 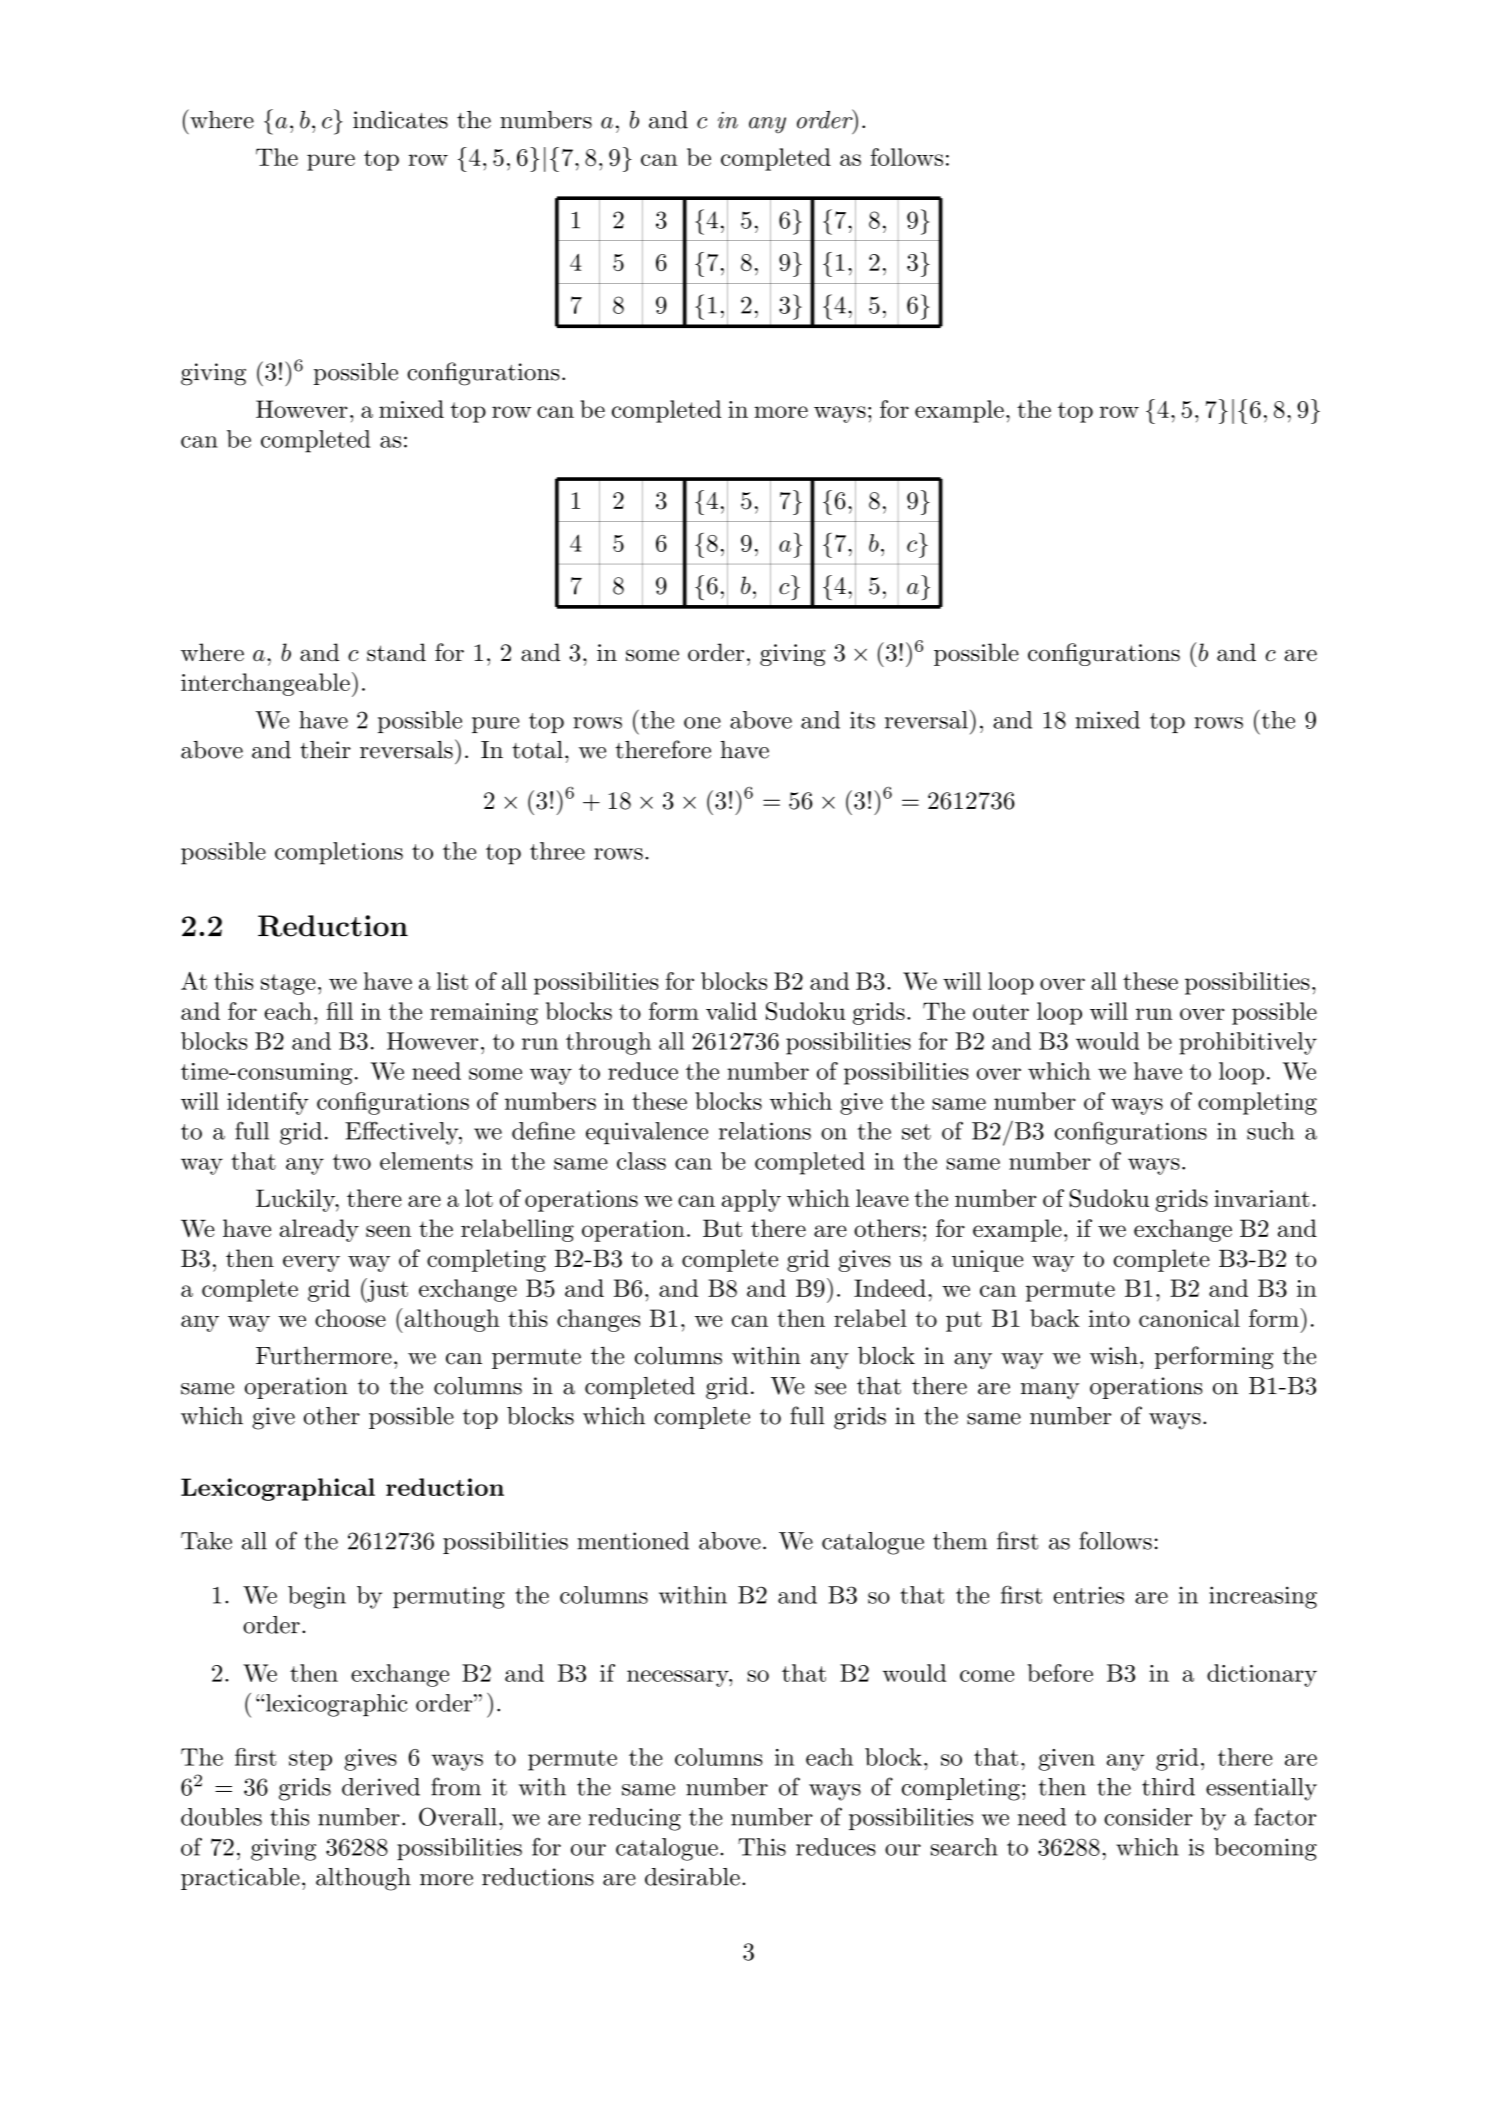 I want to click on indicates, so click(x=400, y=120).
